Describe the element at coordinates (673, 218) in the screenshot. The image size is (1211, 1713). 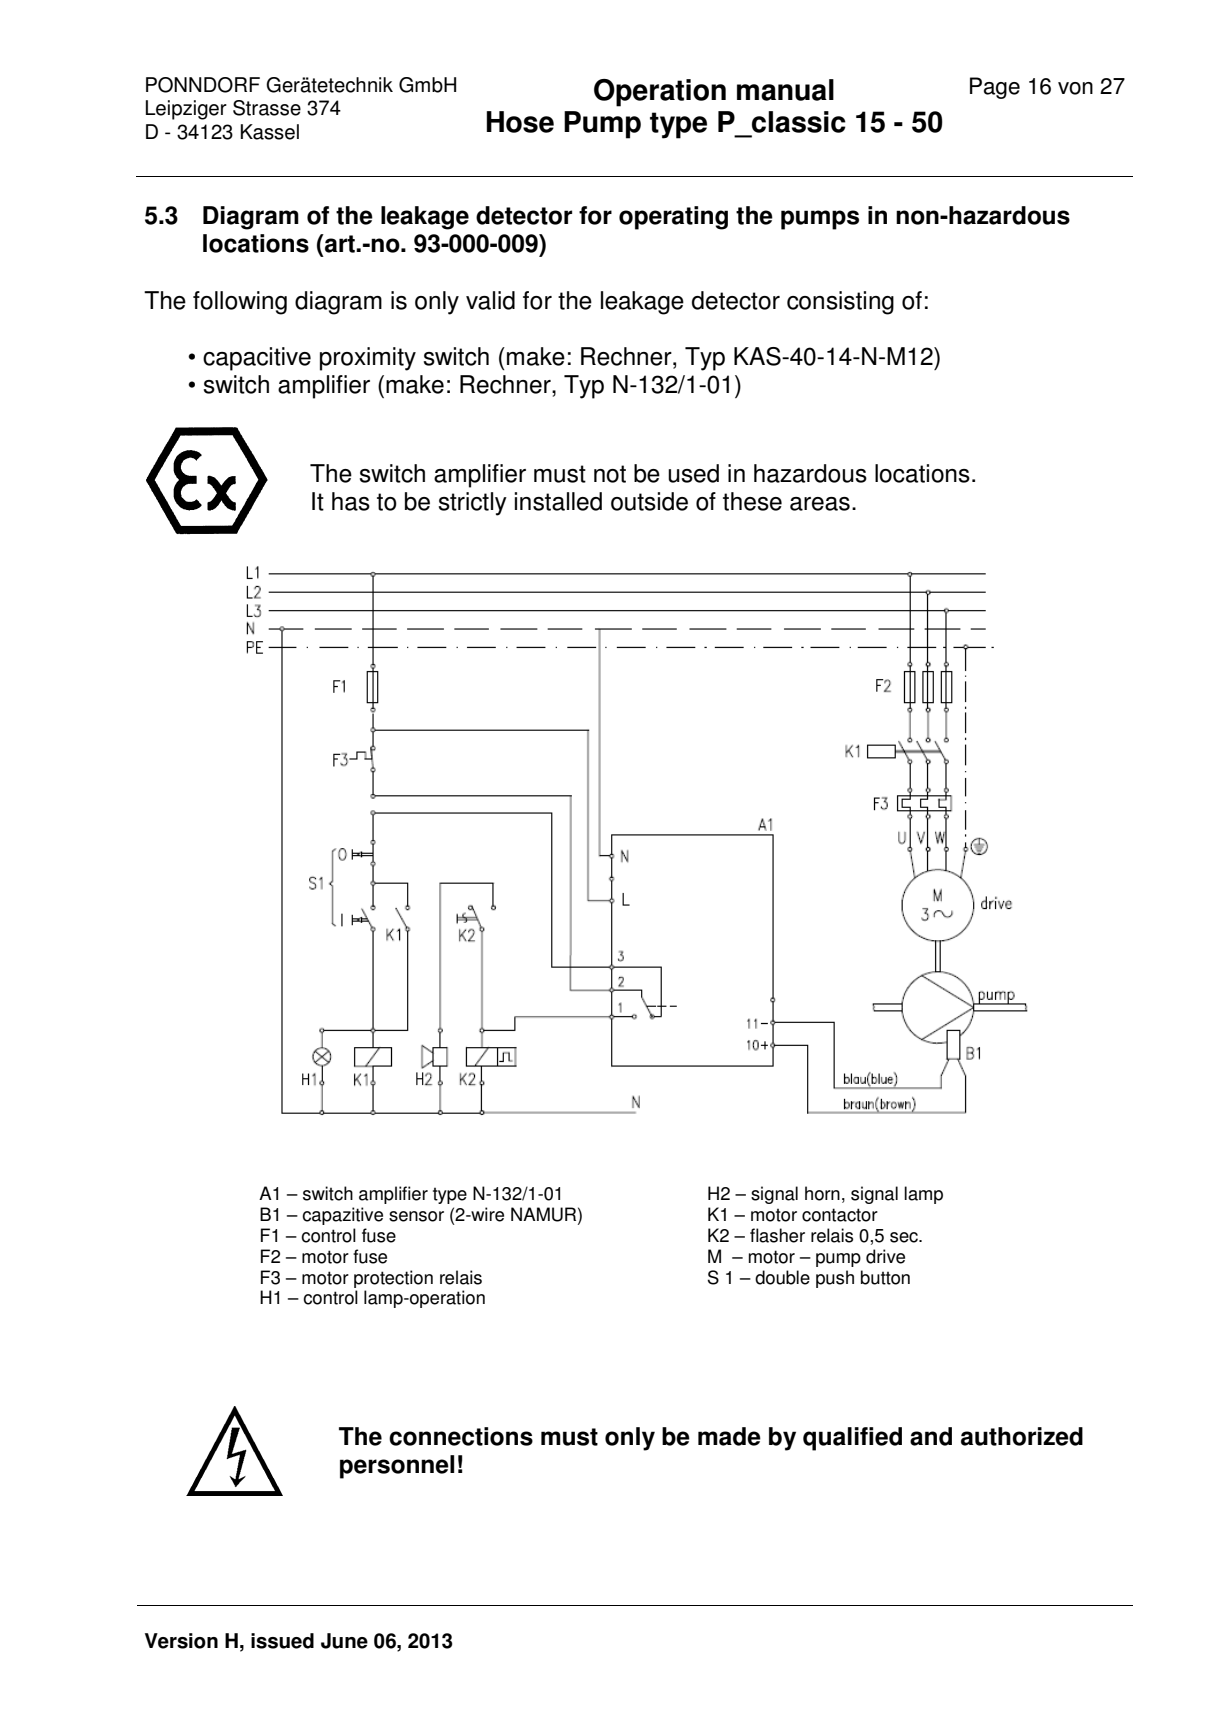
I see `operating` at that location.
